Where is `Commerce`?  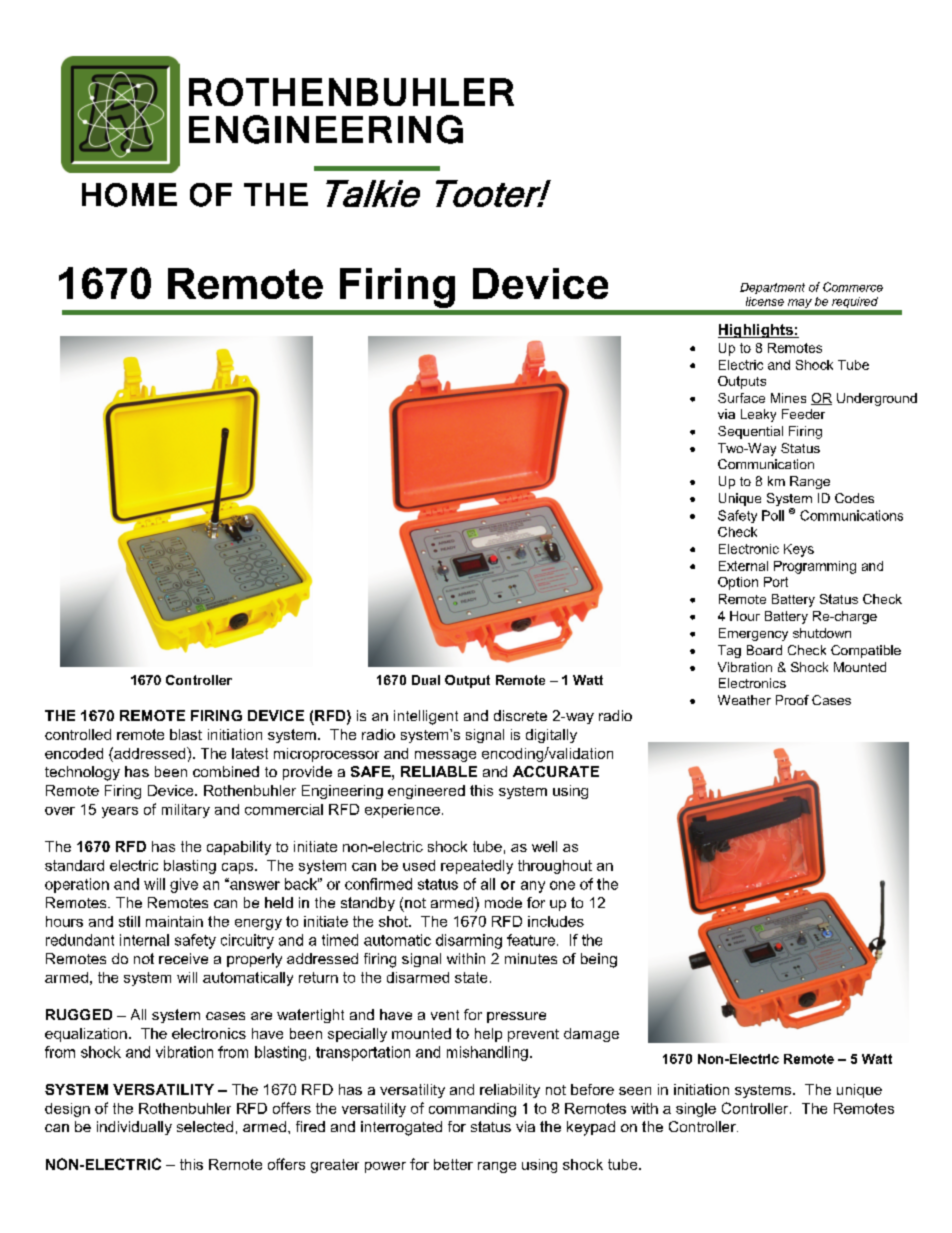
Commerce is located at coordinates (853, 287).
